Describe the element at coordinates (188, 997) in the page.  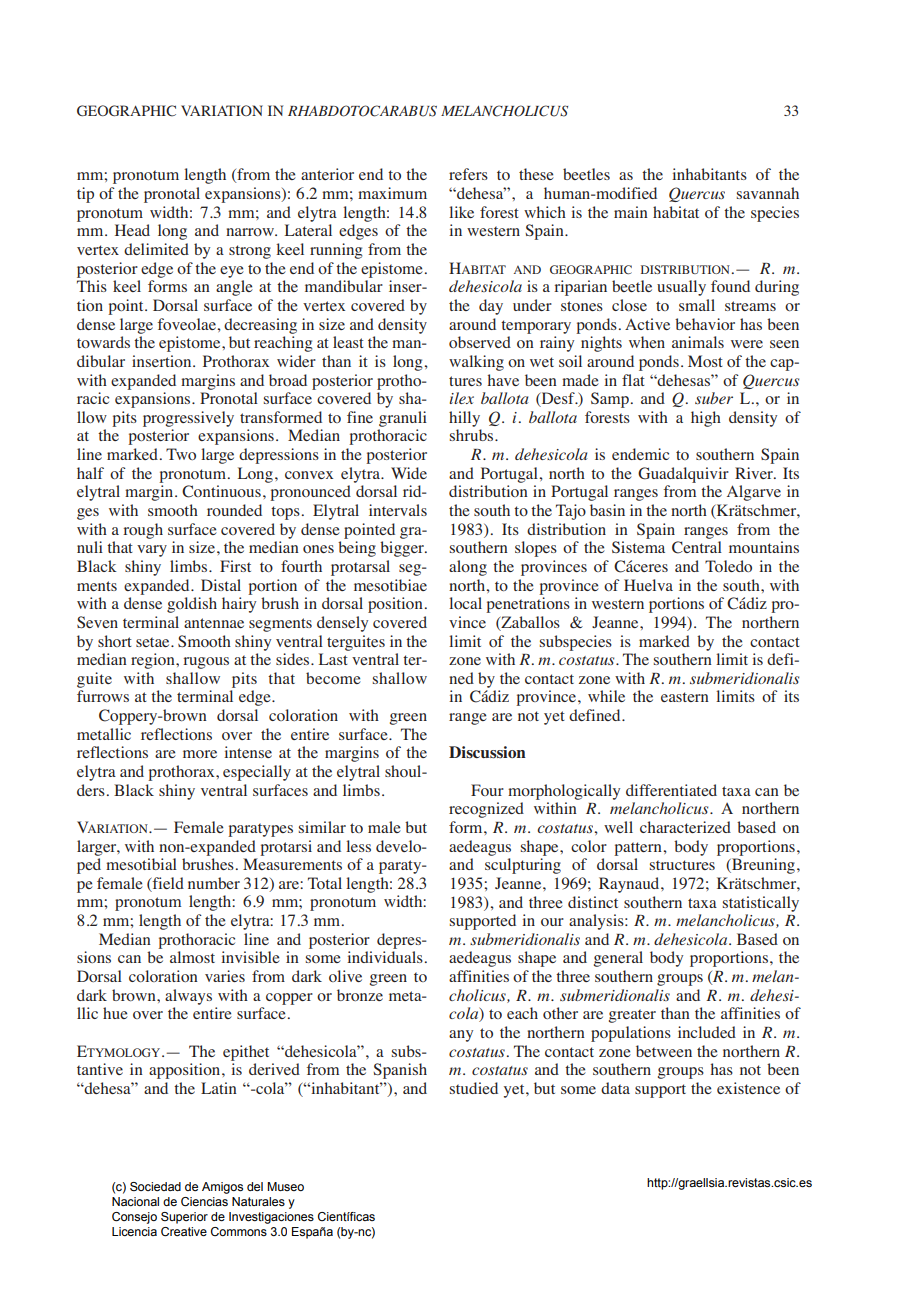
I see `always` at that location.
